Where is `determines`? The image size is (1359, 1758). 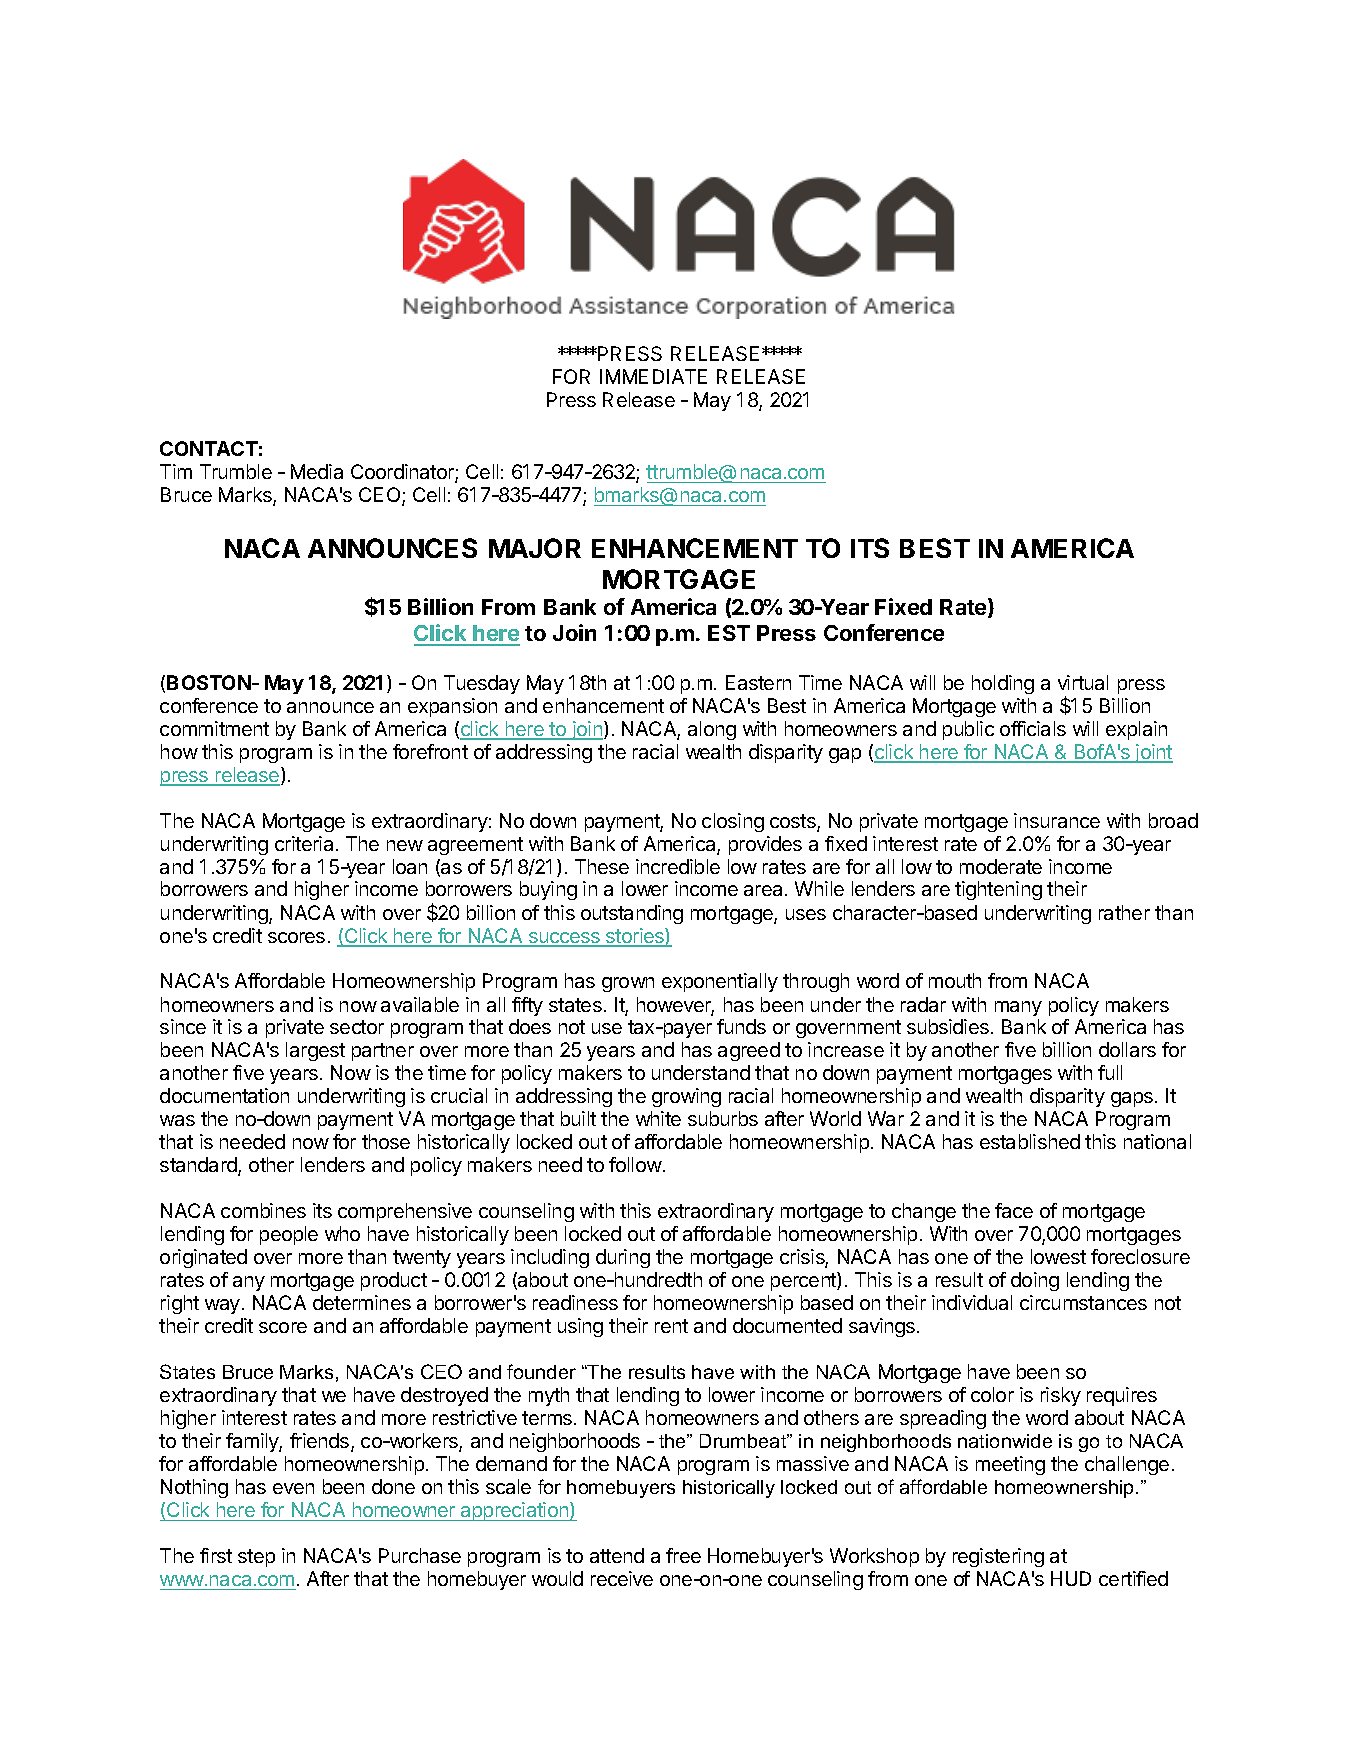 determines is located at coordinates (362, 1302).
